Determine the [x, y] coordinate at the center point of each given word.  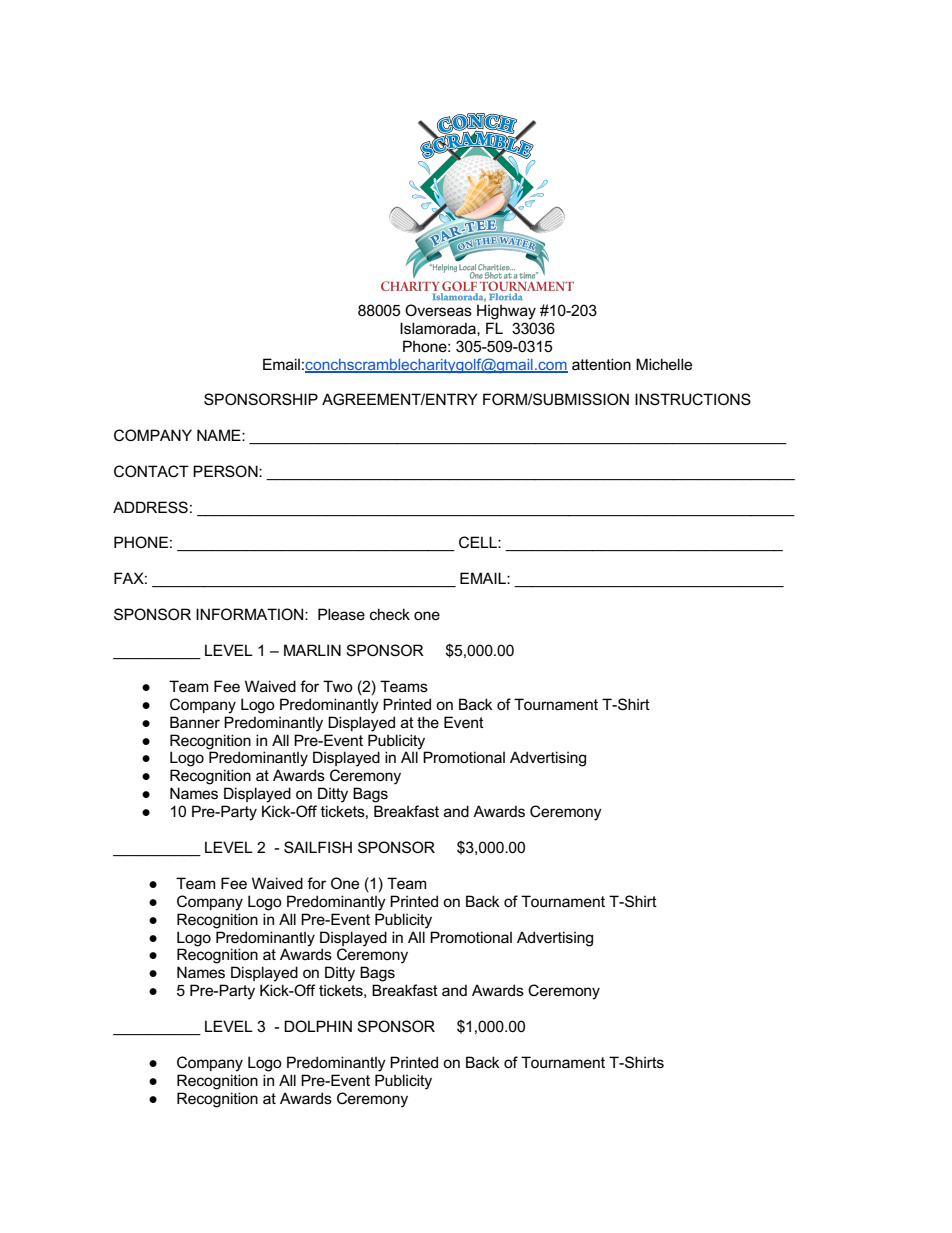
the [428, 722]
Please [341, 614]
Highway [506, 312]
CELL [479, 542]
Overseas [438, 310]
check [390, 614]
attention [601, 364]
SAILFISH [318, 847]
